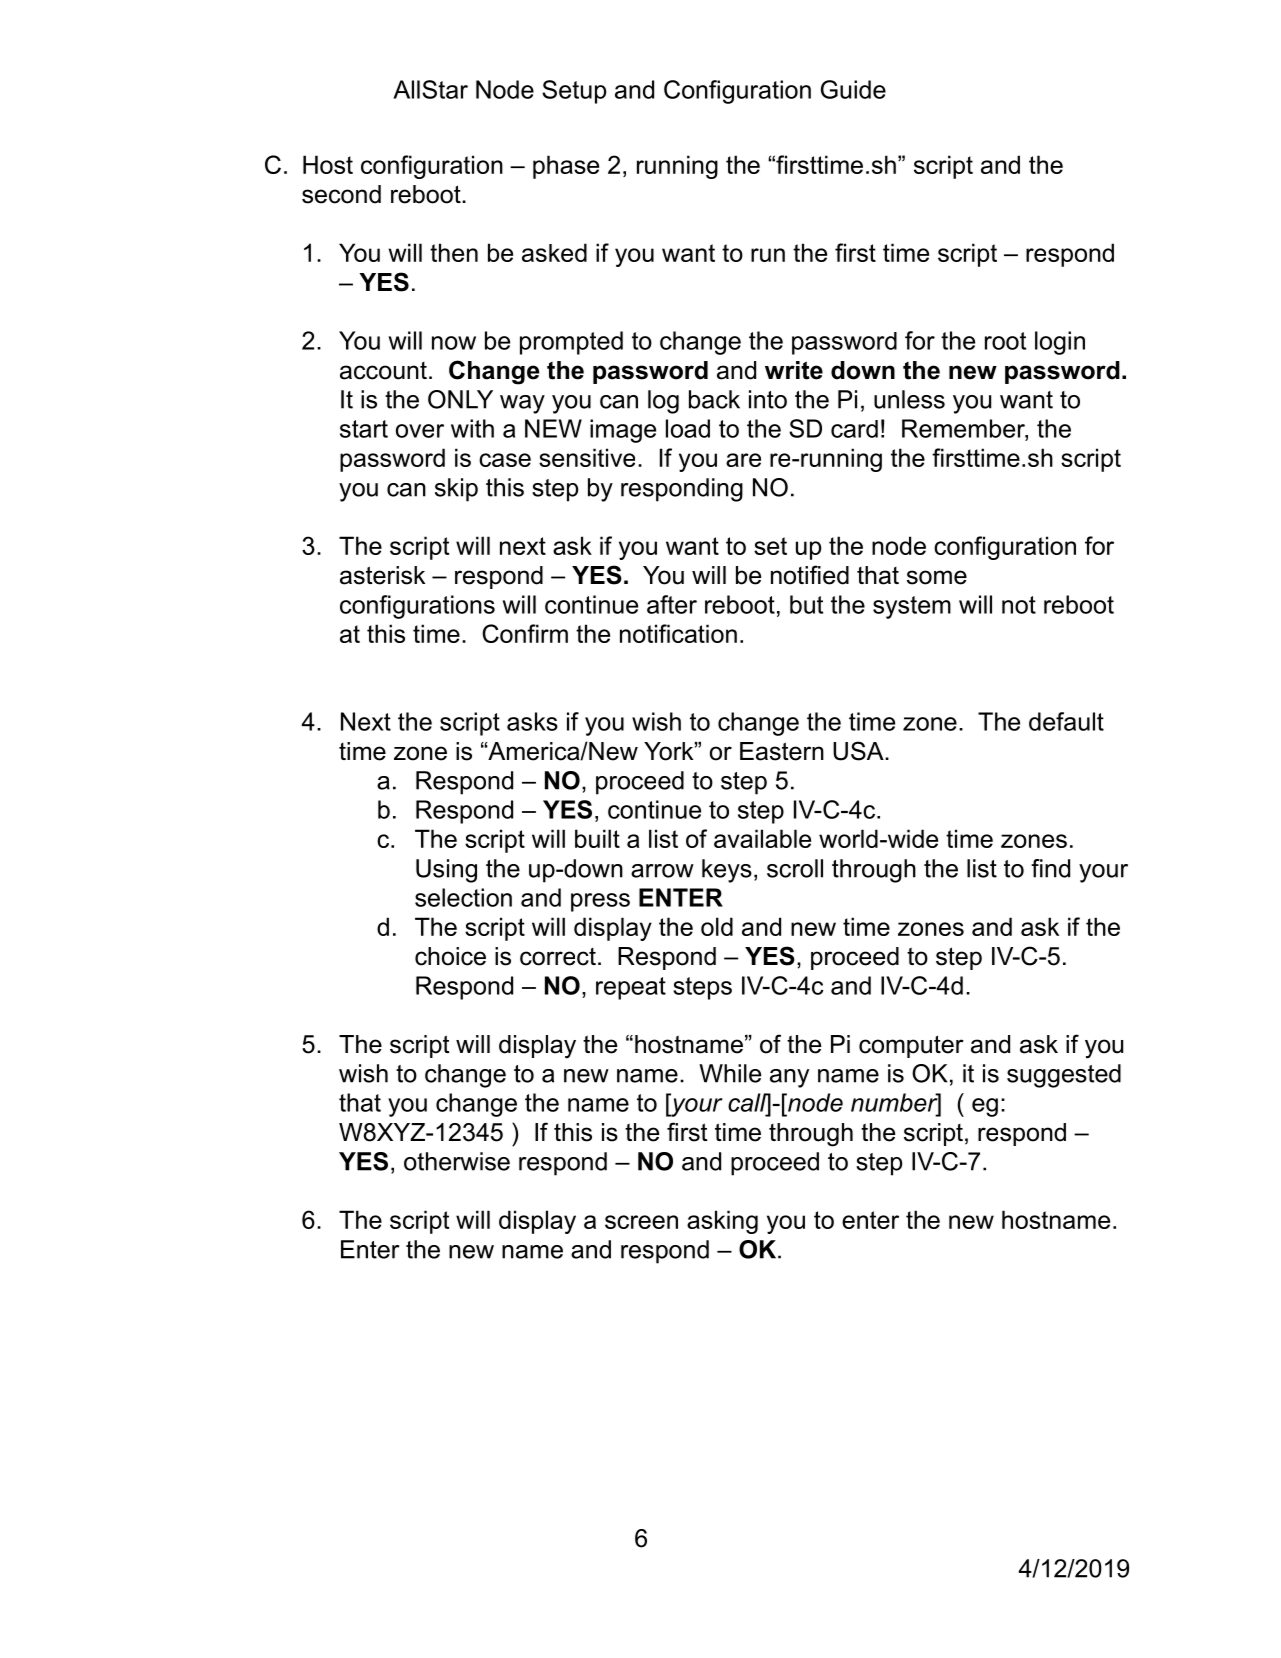 Image resolution: width=1281 pixels, height=1658 pixels. Describe the element at coordinates (1050, 868) in the screenshot. I see `find` at that location.
